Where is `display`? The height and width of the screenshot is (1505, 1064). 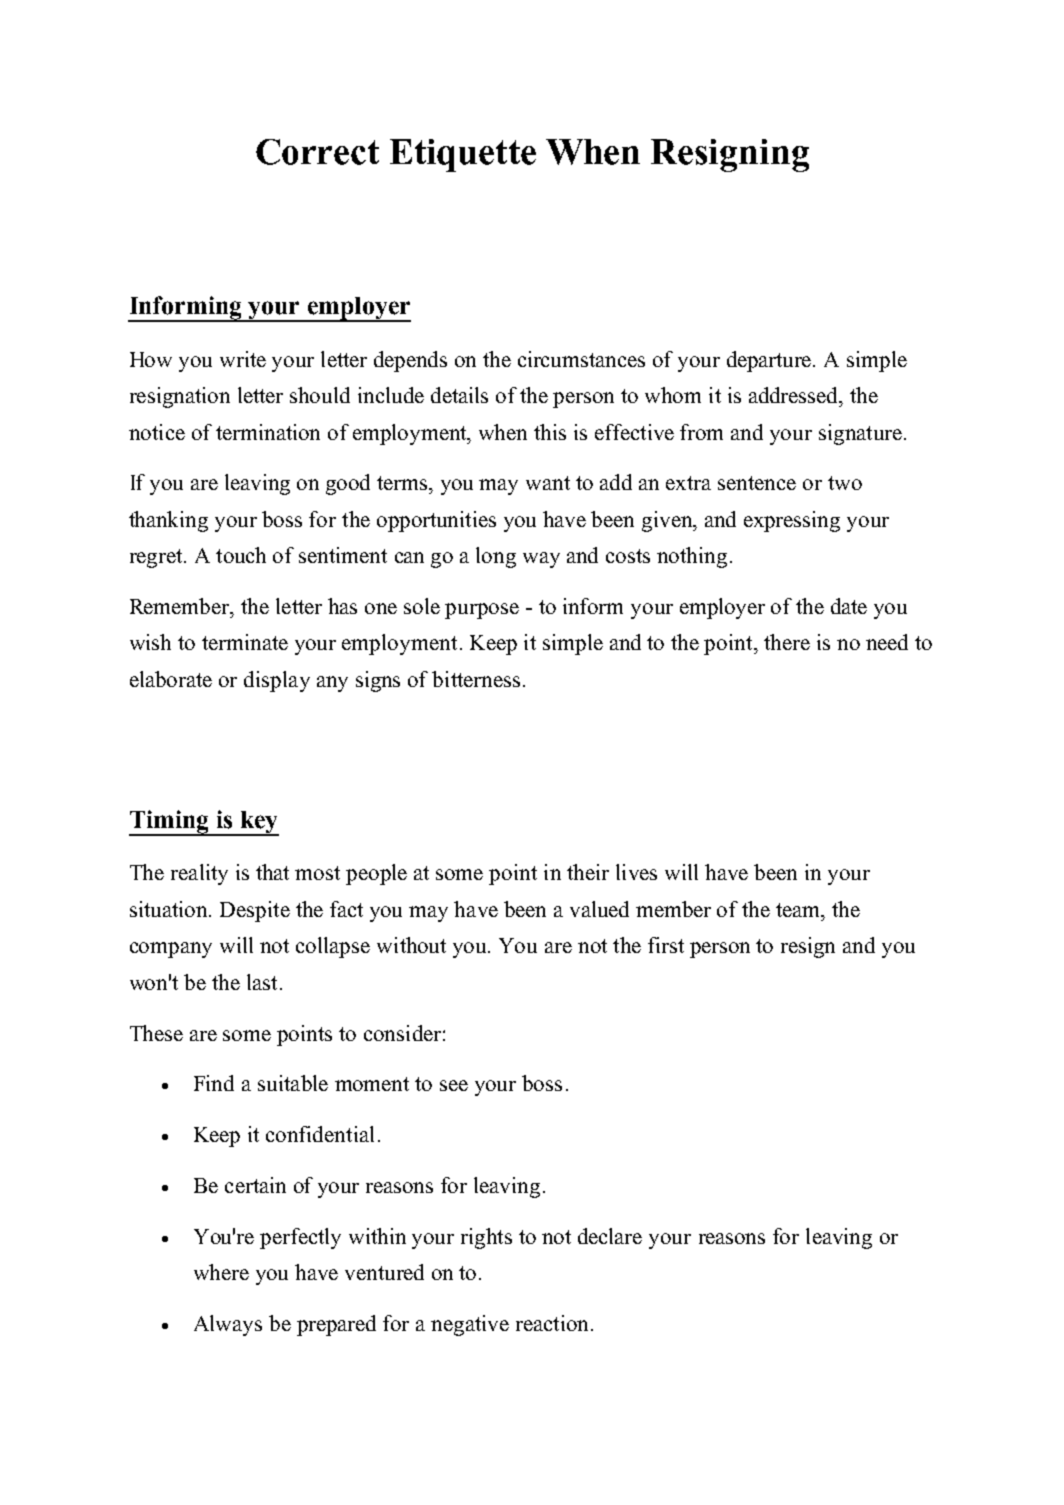
display is located at coordinates (277, 681).
